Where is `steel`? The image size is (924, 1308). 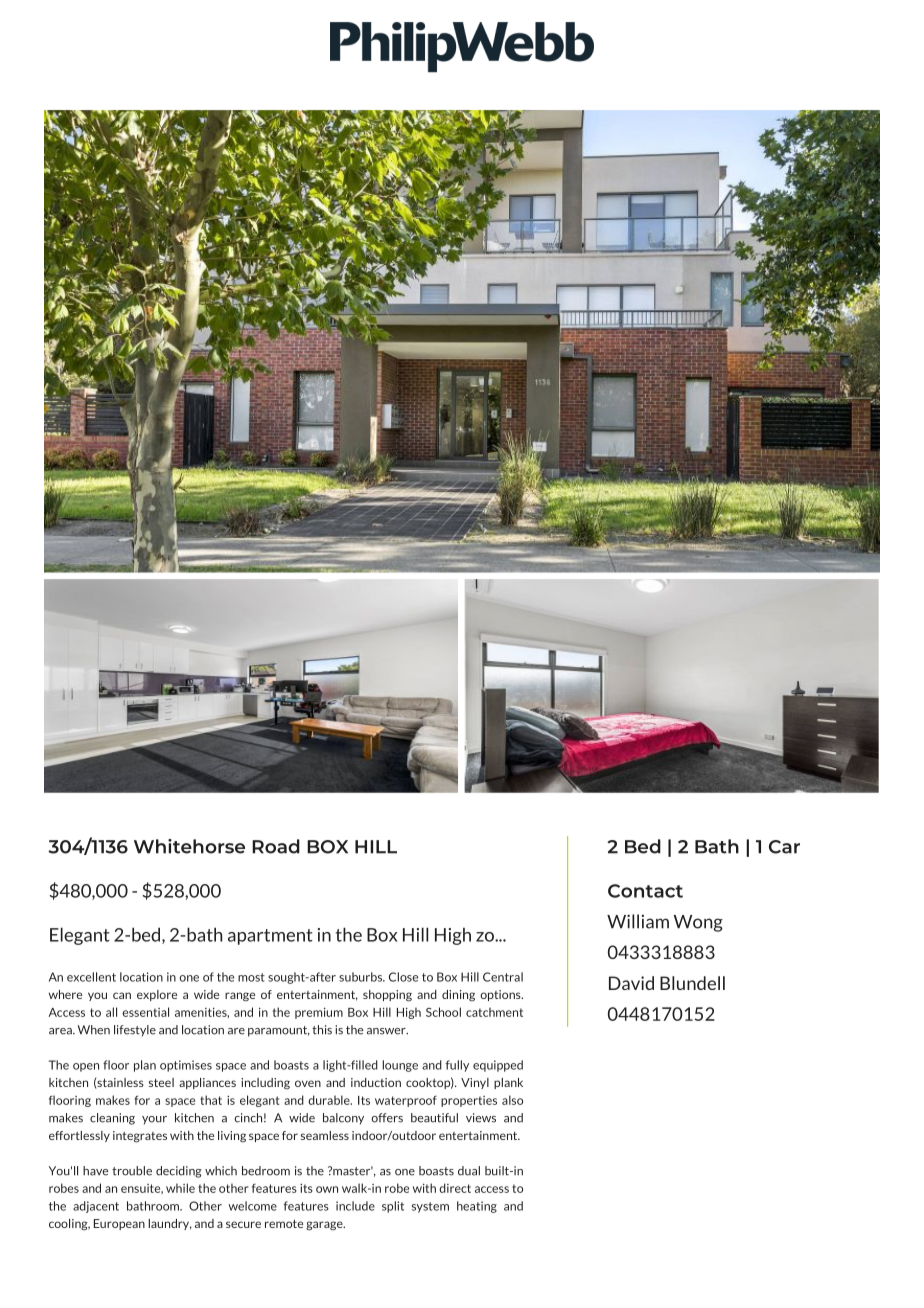
steel is located at coordinates (161, 1082).
